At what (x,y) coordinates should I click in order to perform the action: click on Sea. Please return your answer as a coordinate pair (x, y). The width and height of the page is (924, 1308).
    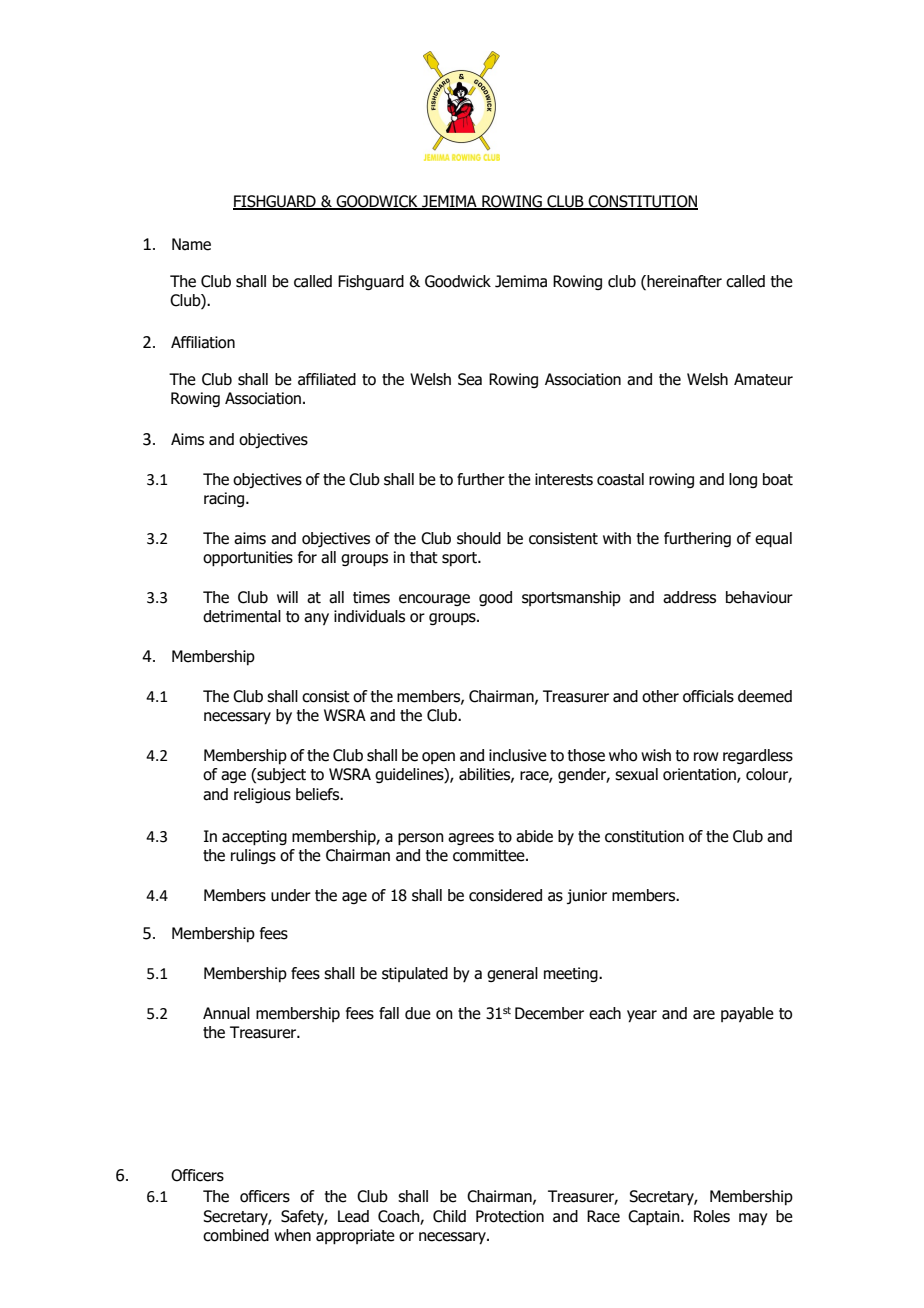
    Looking at the image, I should click on (470, 379).
